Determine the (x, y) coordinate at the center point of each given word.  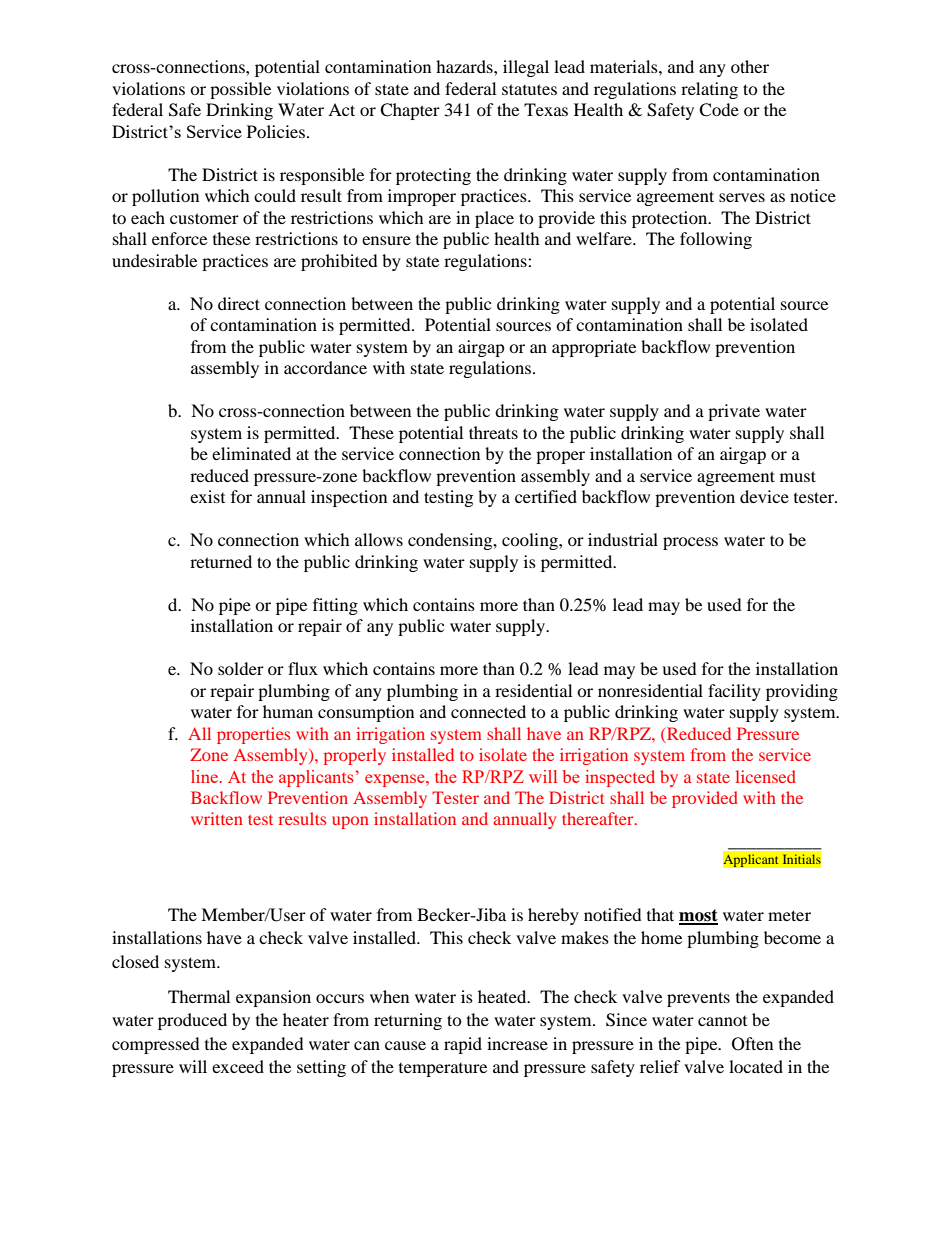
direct (239, 303)
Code (719, 110)
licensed (766, 776)
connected (488, 711)
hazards (465, 66)
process (690, 543)
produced (192, 1021)
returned (221, 561)
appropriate (594, 348)
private (734, 412)
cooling (531, 541)
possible (240, 90)
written (217, 818)
